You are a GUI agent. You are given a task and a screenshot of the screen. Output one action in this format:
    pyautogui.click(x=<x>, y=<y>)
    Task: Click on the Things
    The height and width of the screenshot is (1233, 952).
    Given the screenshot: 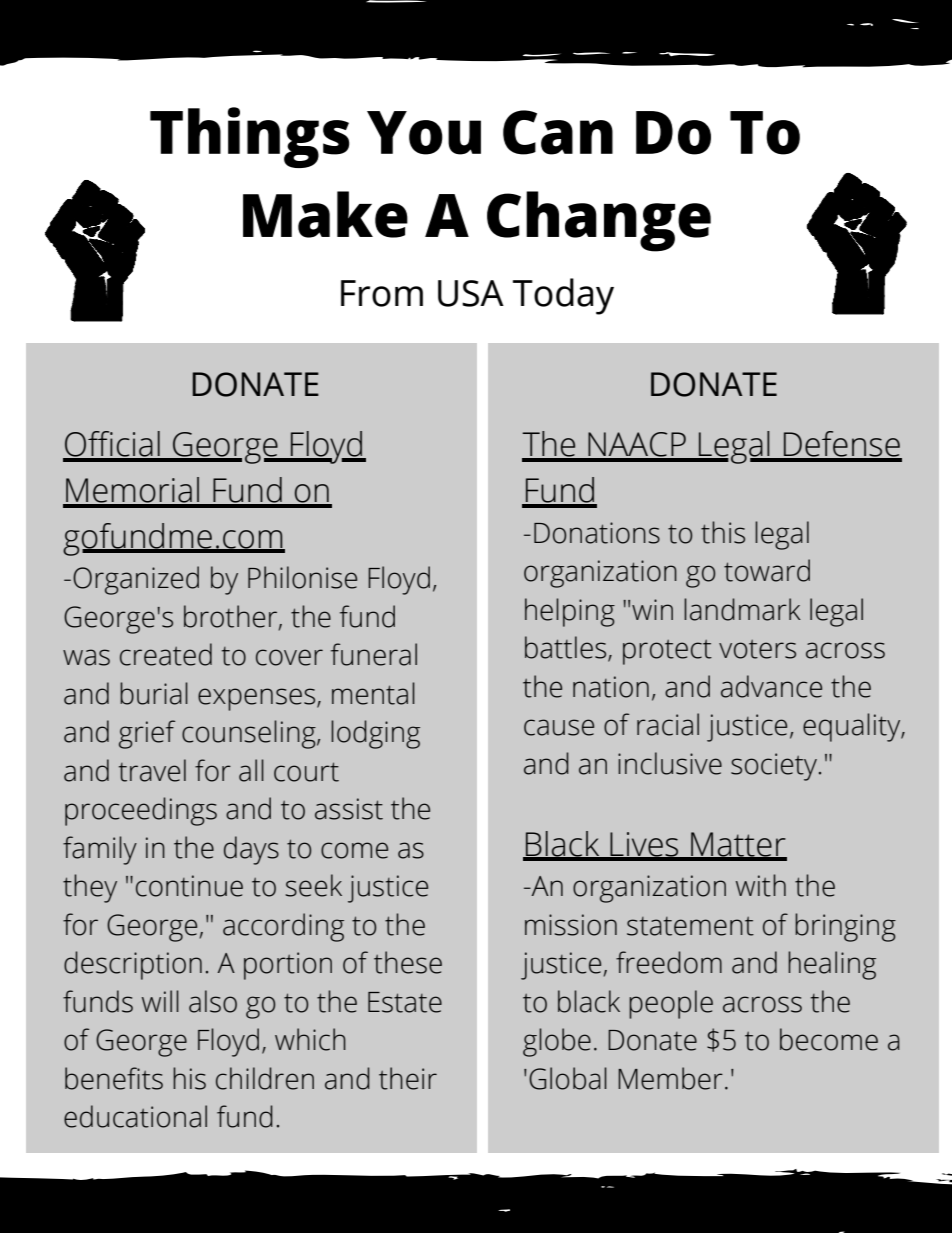 What is the action you would take?
    pyautogui.click(x=249, y=137)
